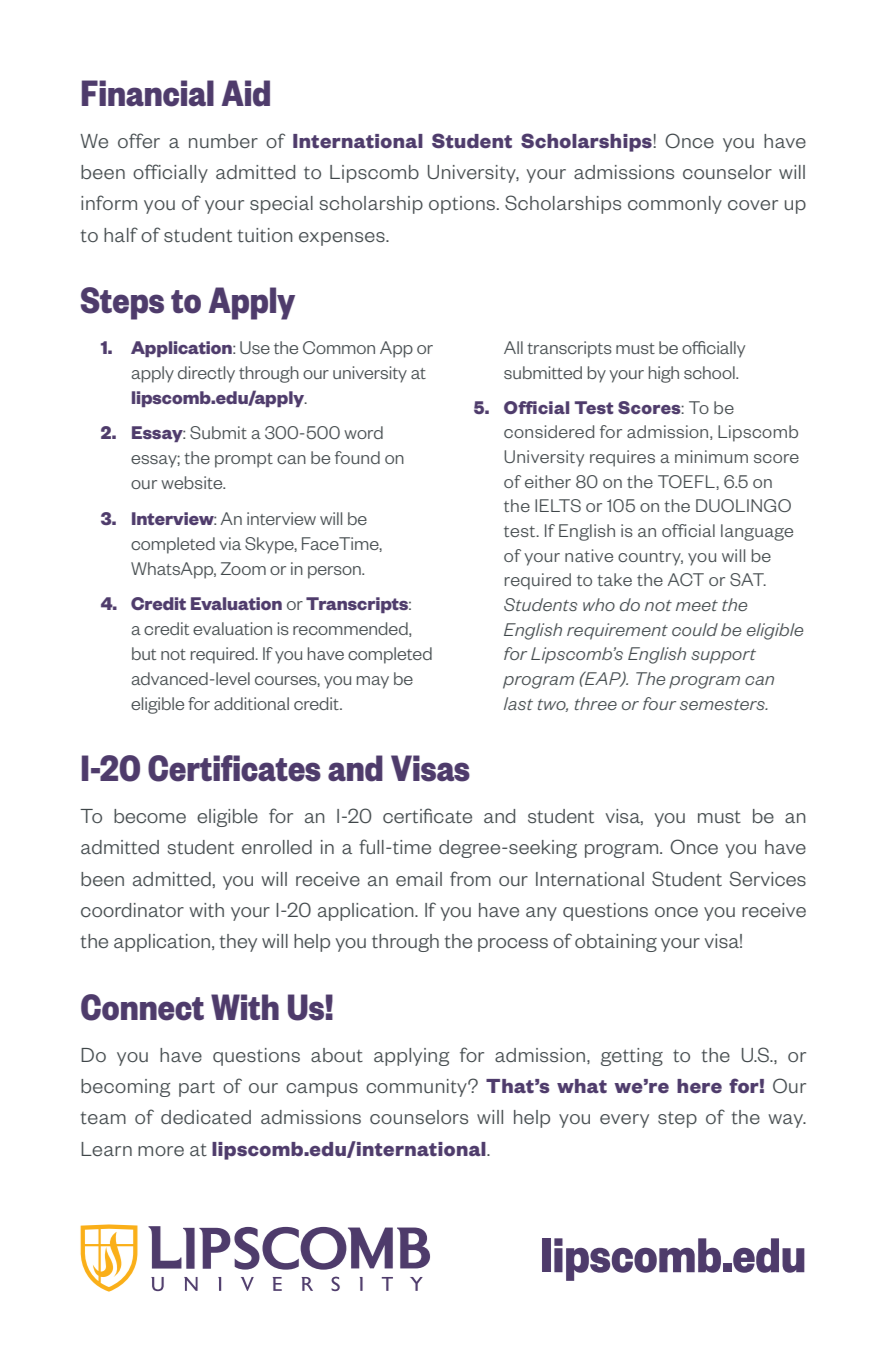 This image has height=1372, width=887. Describe the element at coordinates (206, 1117) in the image. I see `dedicated` at that location.
